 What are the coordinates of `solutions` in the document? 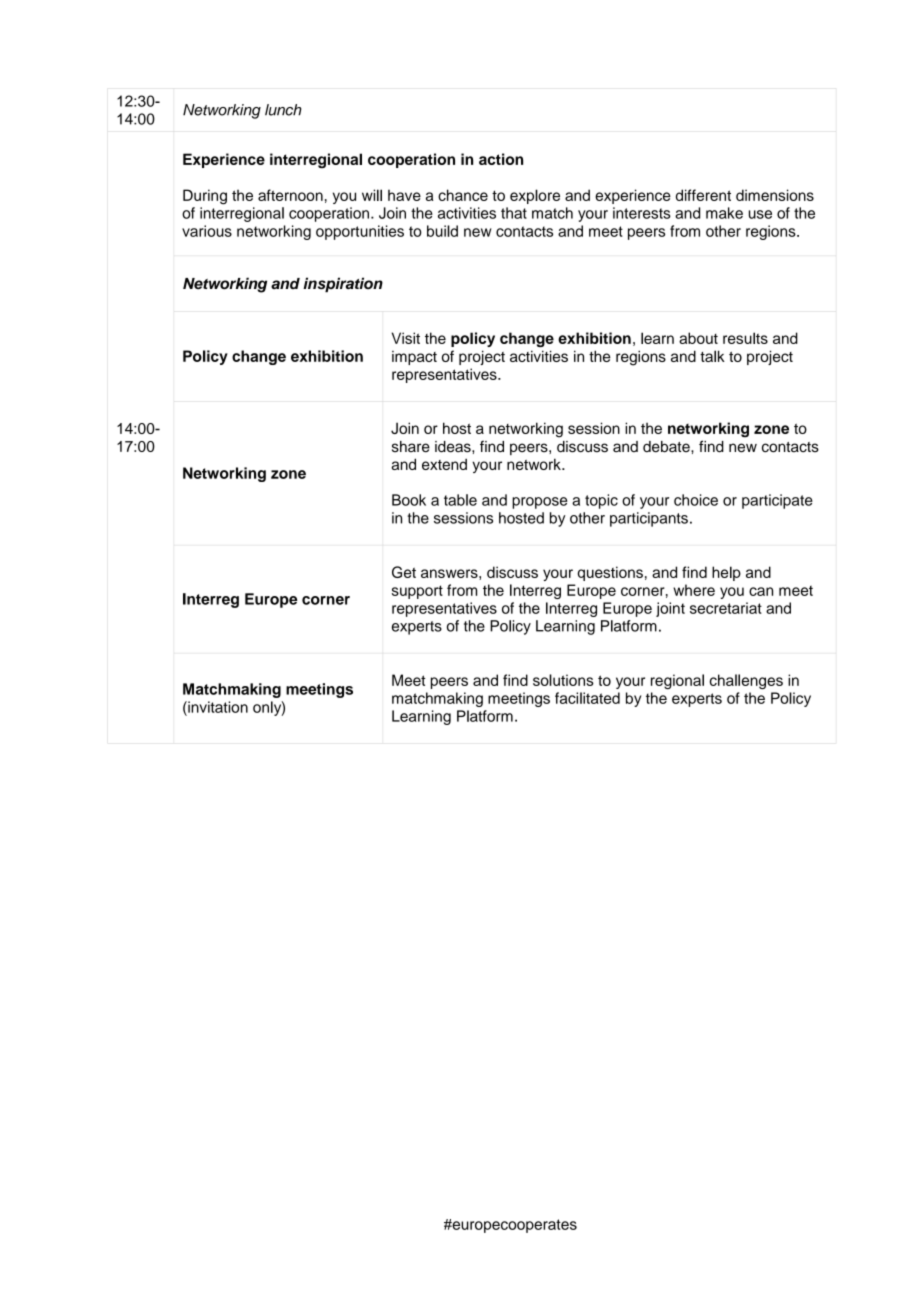 It's located at (563, 680).
